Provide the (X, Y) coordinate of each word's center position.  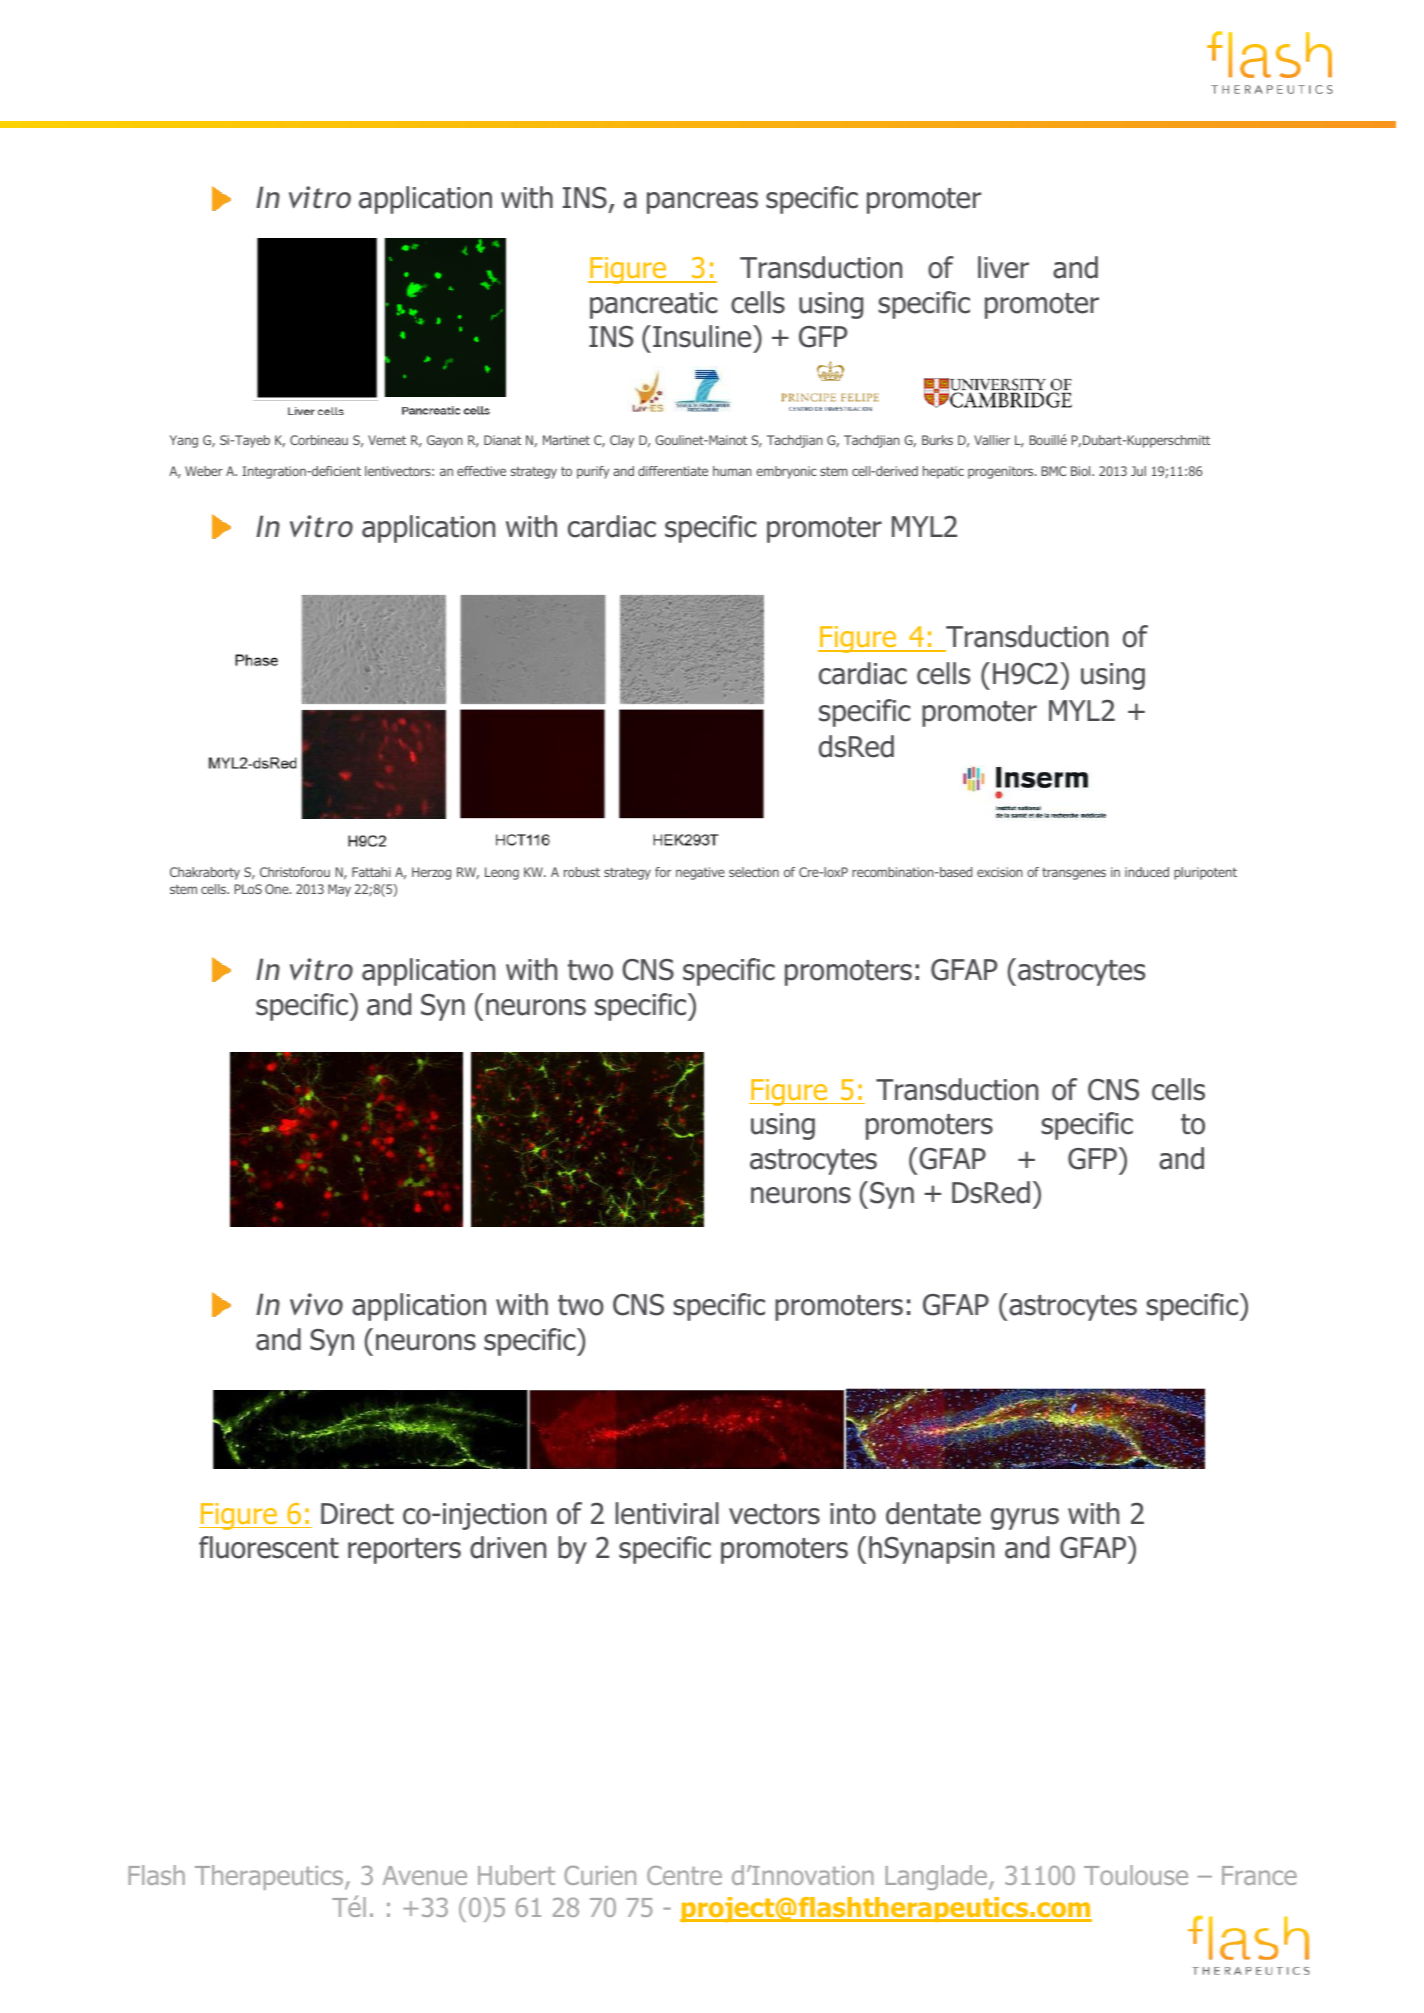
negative (700, 873)
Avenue (425, 1875)
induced (1147, 872)
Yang (184, 441)
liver (1003, 267)
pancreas (702, 203)
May (339, 890)
